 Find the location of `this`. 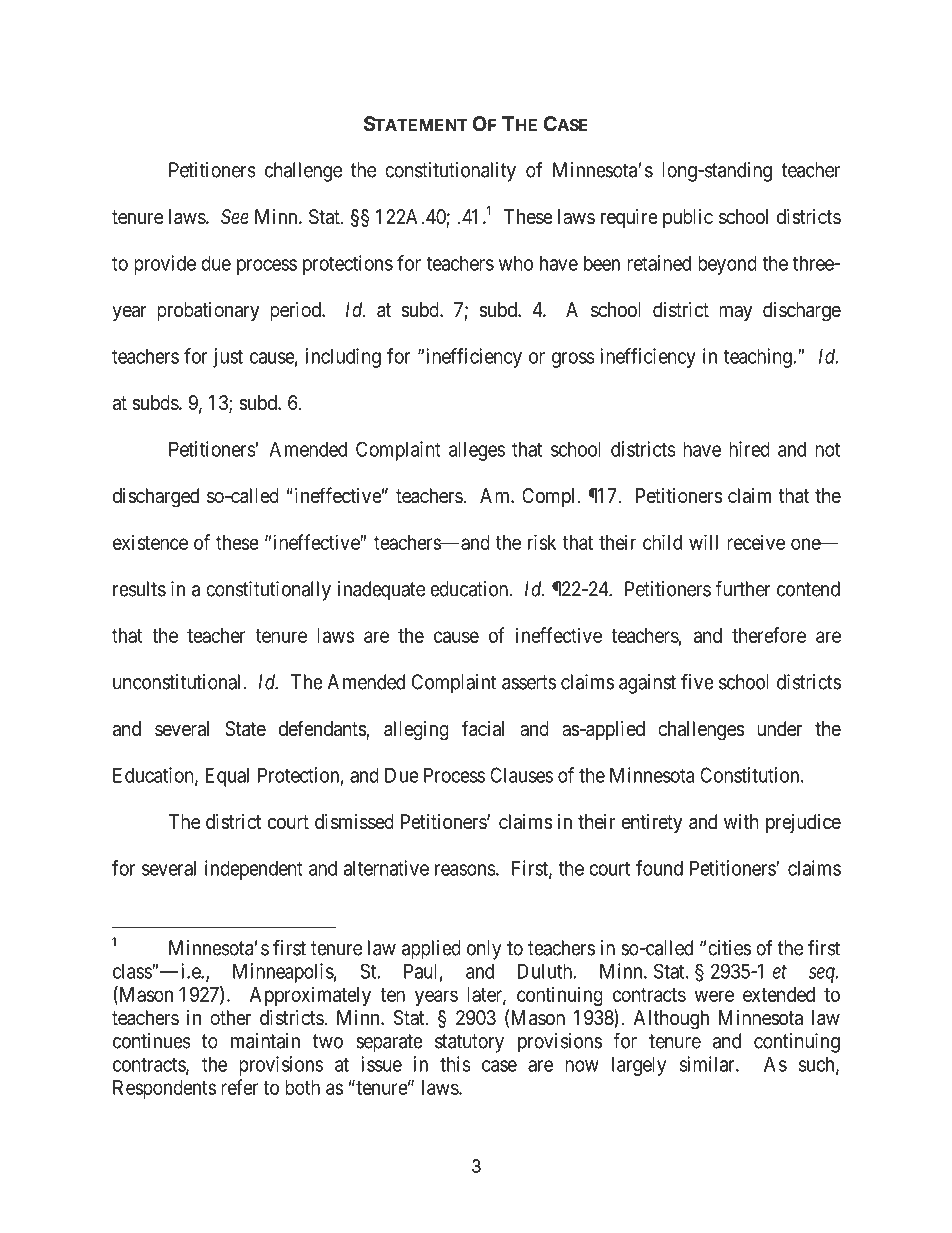

this is located at coordinates (455, 1064).
